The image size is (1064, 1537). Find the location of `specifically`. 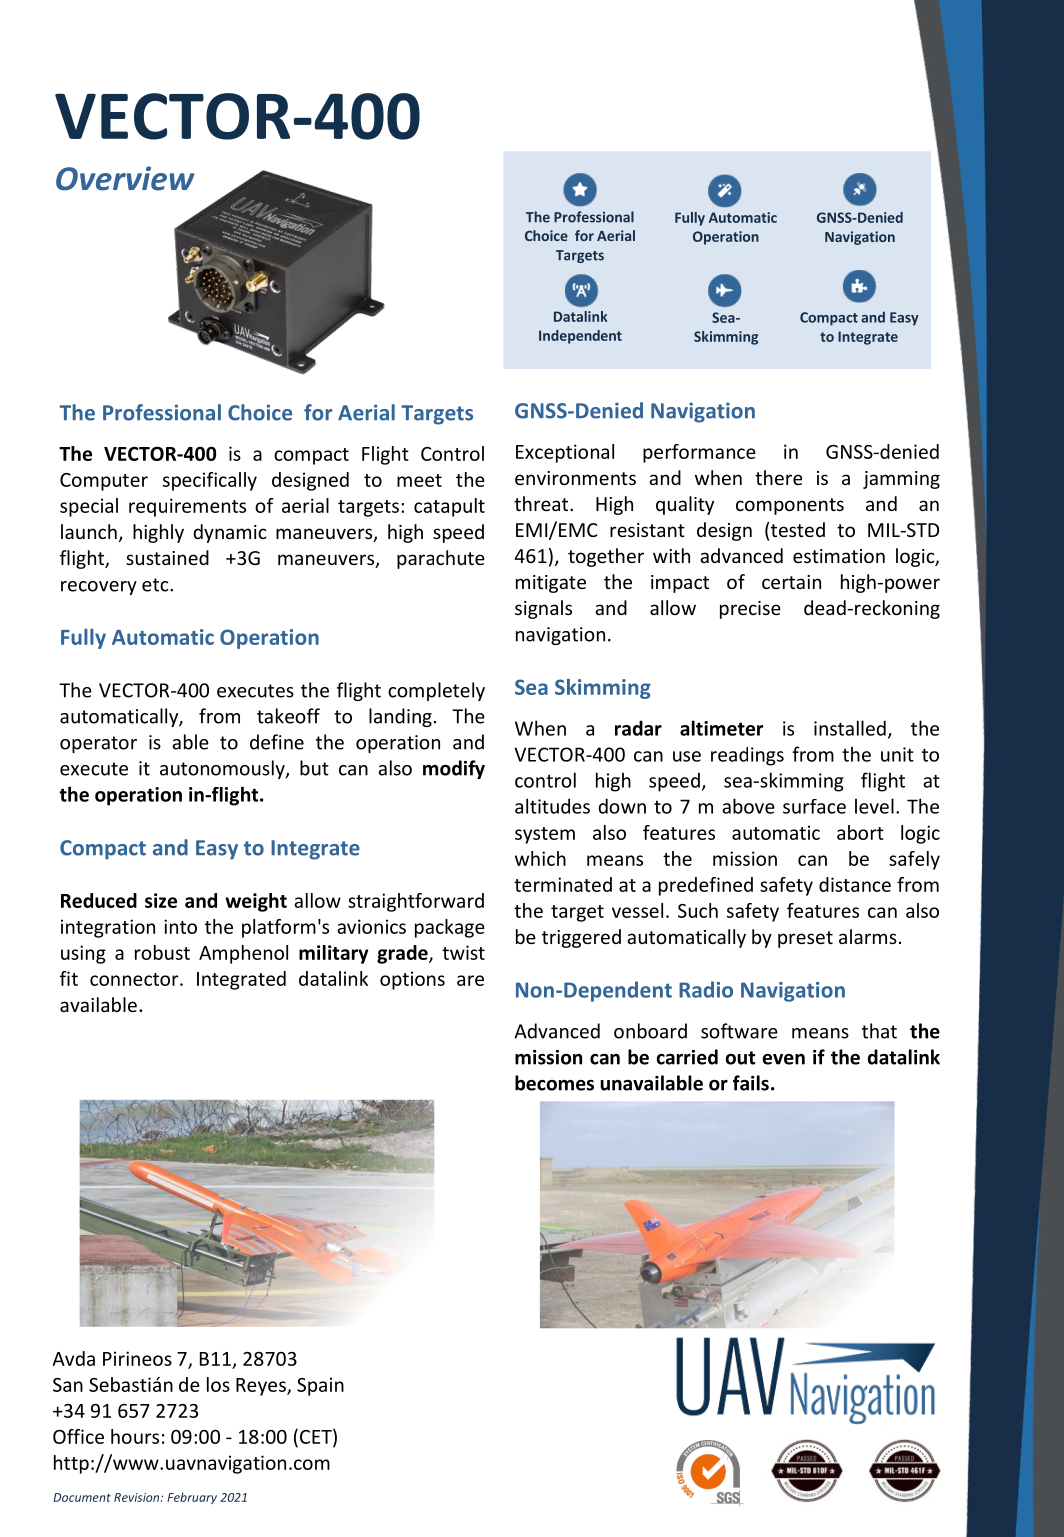

specifically is located at coordinates (210, 481).
